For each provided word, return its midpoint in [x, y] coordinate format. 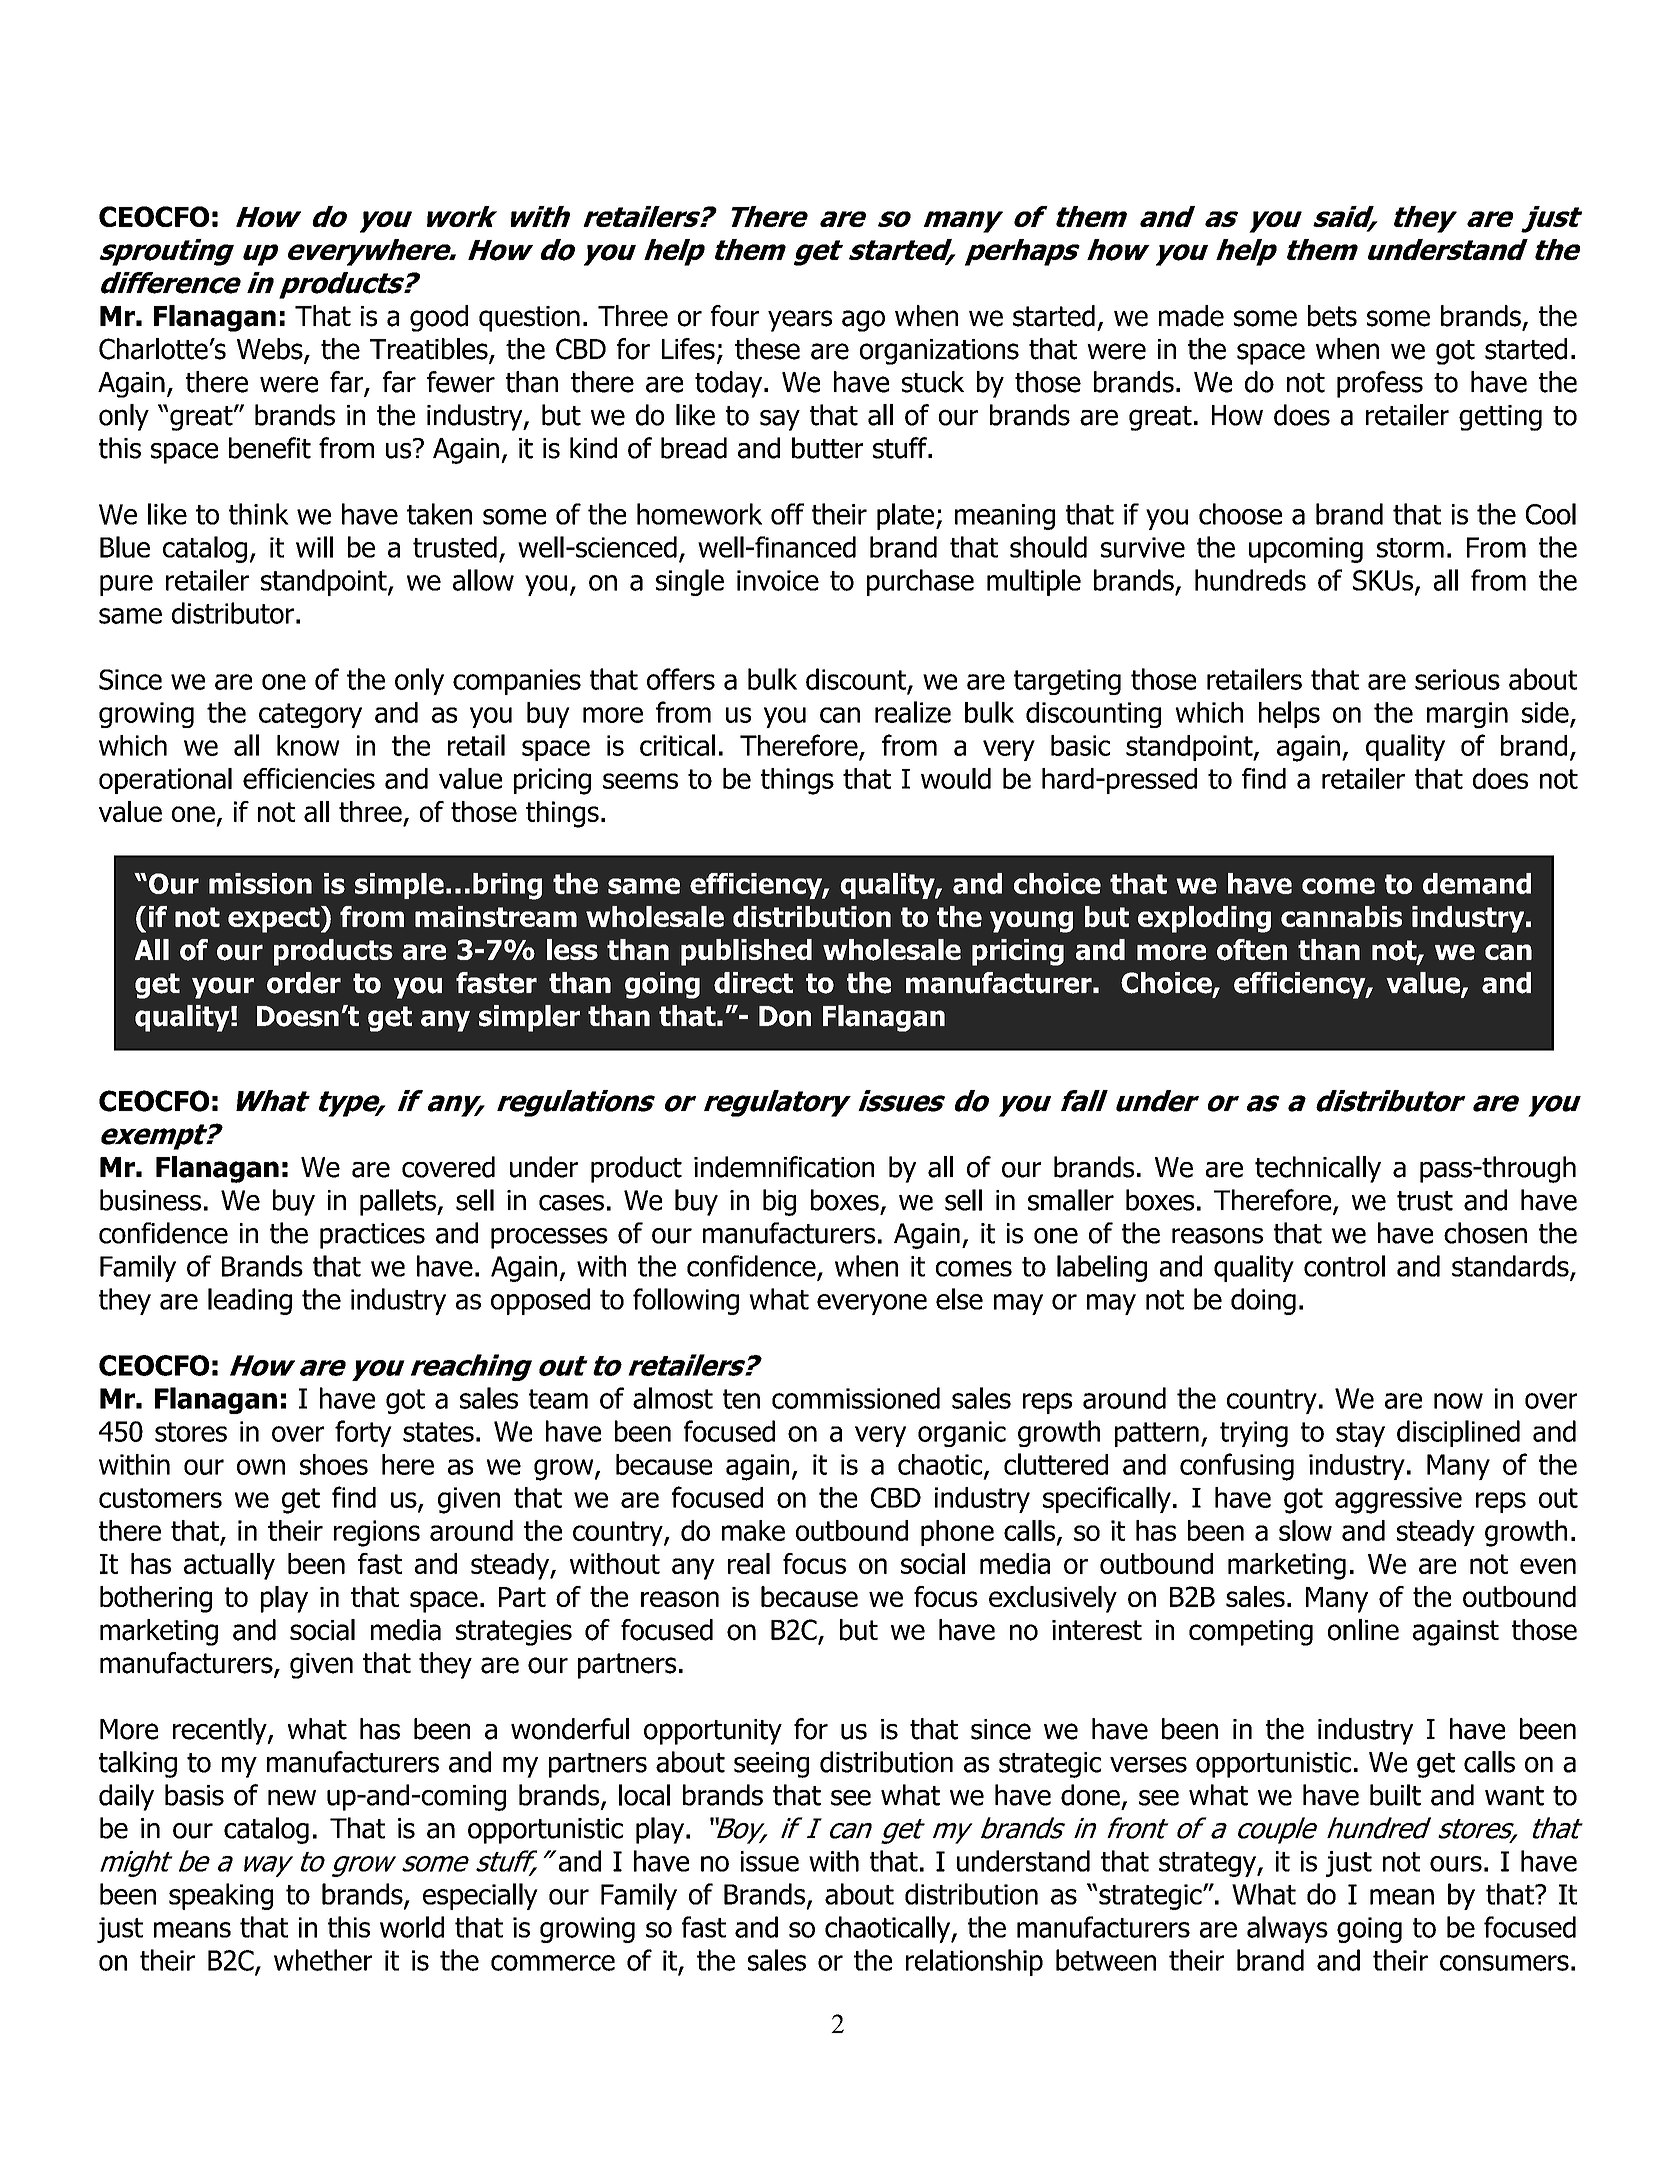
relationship [974, 1962]
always [1287, 1929]
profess [1380, 384]
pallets [399, 1202]
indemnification [784, 1167]
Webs [271, 350]
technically [1318, 1169]
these [767, 349]
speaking [221, 1896]
